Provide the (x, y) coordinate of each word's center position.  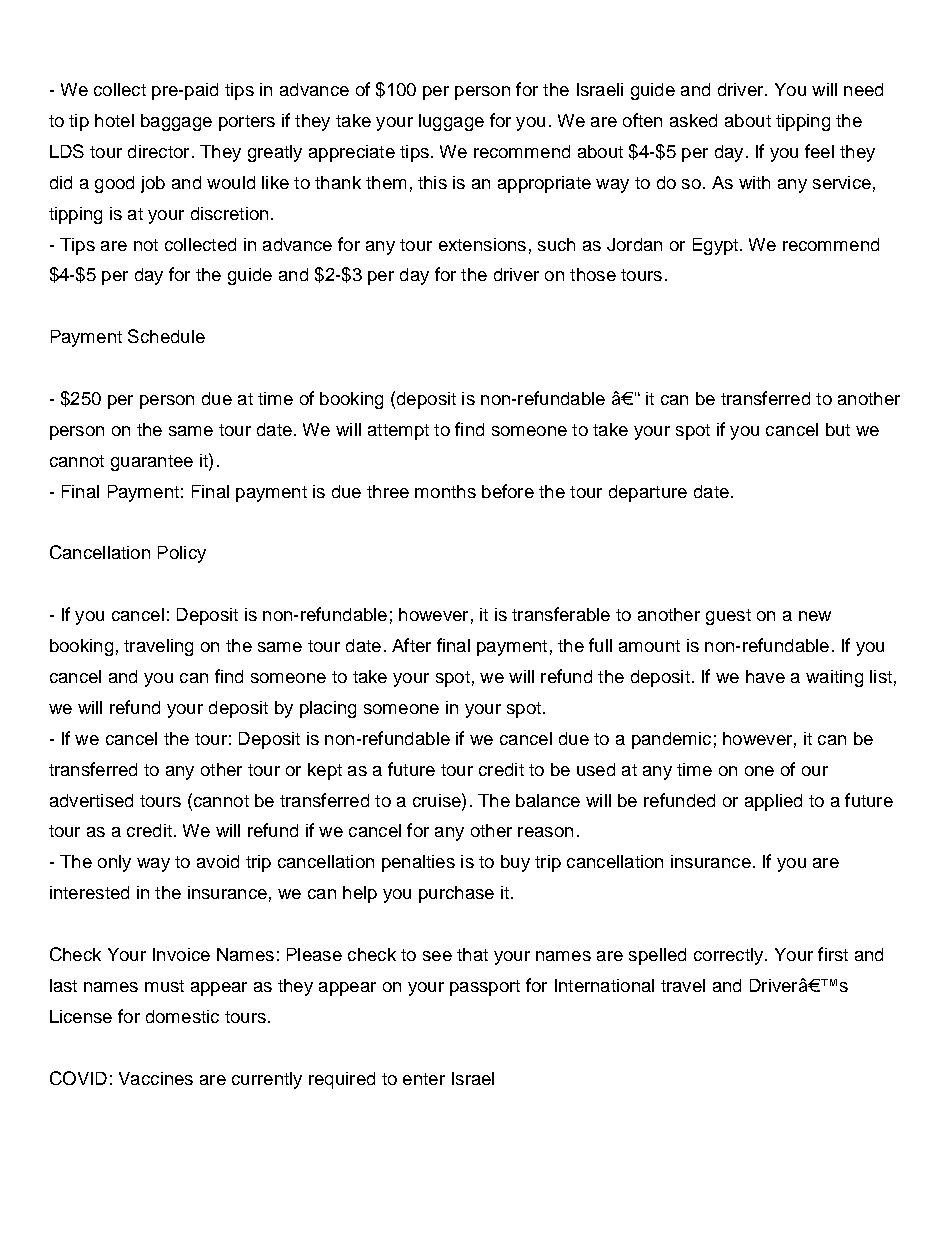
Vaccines (156, 1078)
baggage (176, 122)
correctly (730, 956)
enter (424, 1079)
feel (819, 151)
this (432, 182)
